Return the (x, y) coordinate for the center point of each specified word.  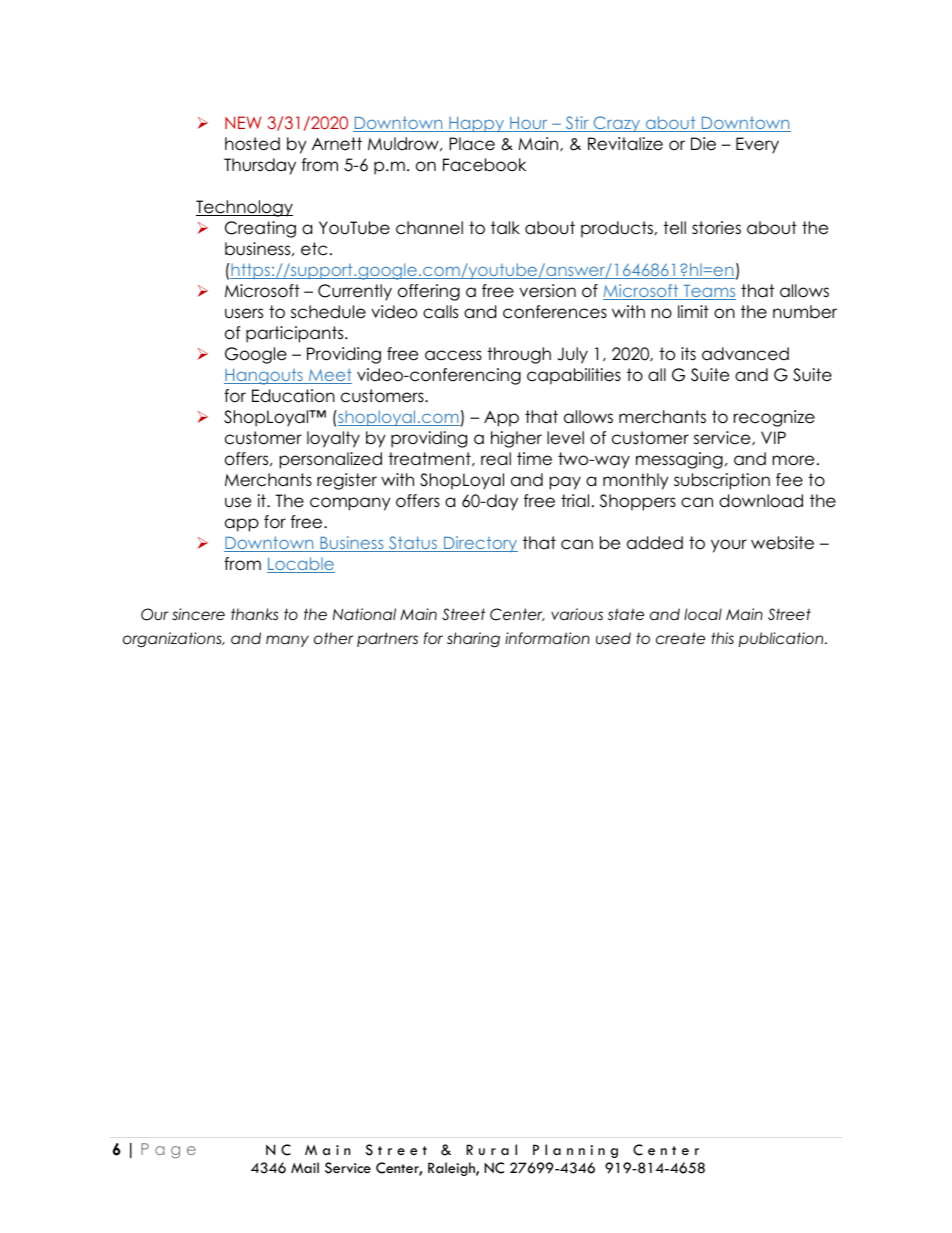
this (722, 638)
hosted (252, 144)
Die (703, 144)
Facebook (484, 165)
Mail (305, 1167)
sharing (473, 640)
